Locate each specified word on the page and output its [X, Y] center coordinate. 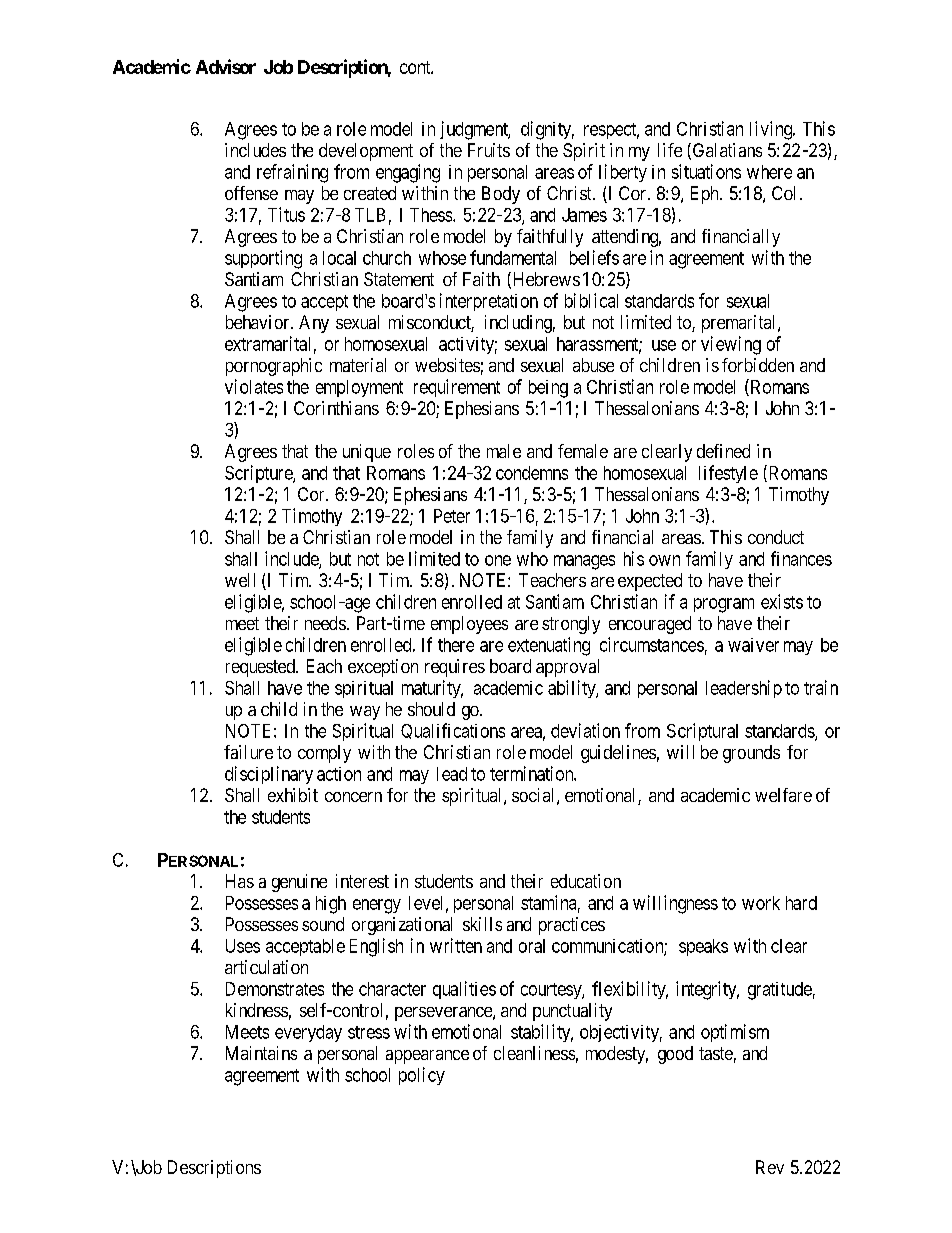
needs [325, 623]
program [724, 605]
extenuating [549, 646]
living [772, 130]
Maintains [261, 1053]
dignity [547, 130]
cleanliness [534, 1053]
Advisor [226, 66]
